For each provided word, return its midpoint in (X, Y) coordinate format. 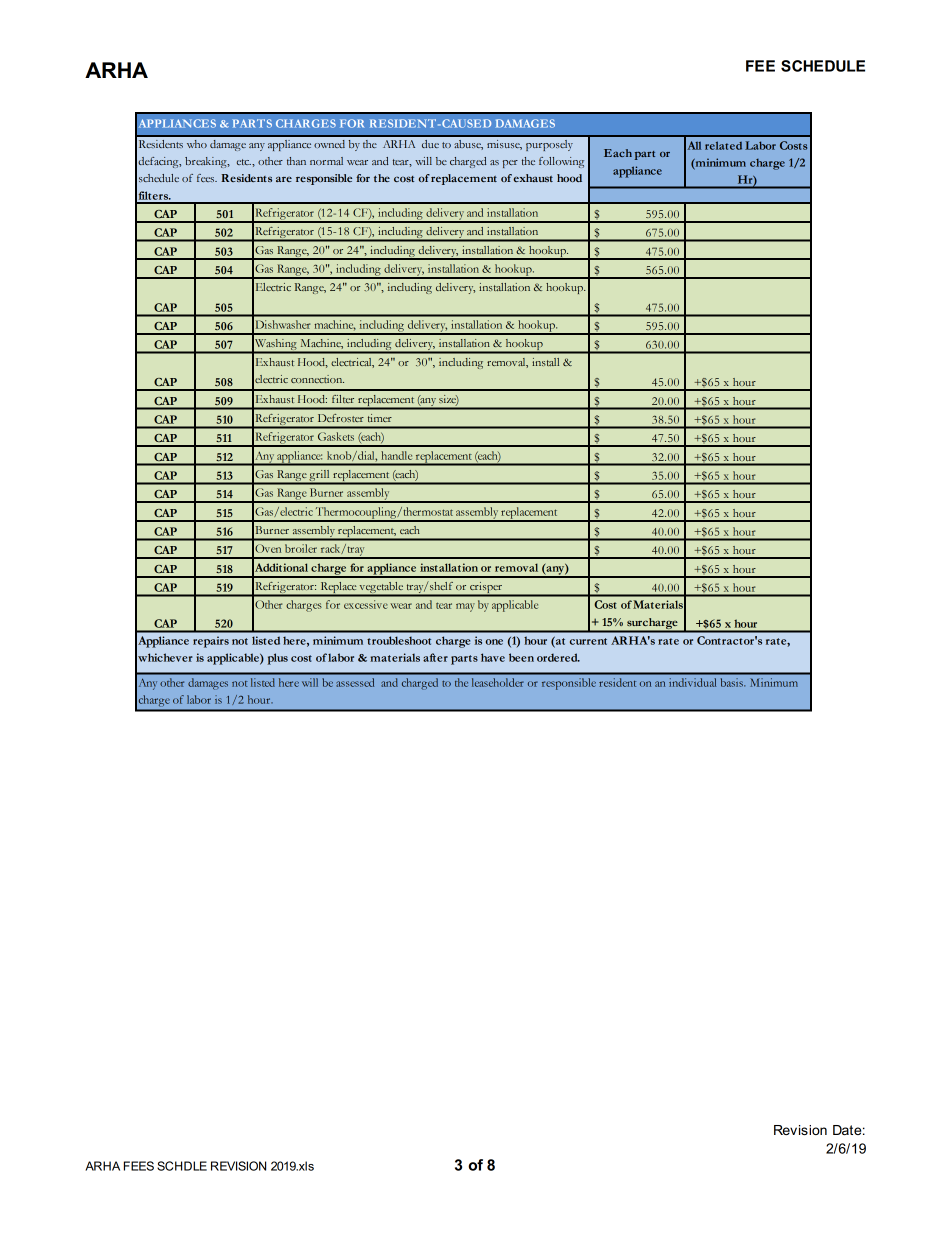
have (493, 657)
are (284, 179)
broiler (301, 548)
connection (317, 379)
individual (692, 682)
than (296, 161)
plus (278, 659)
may (465, 607)
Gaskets (336, 436)
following (561, 162)
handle (396, 455)
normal (326, 161)
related (723, 145)
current (588, 641)
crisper (486, 589)
